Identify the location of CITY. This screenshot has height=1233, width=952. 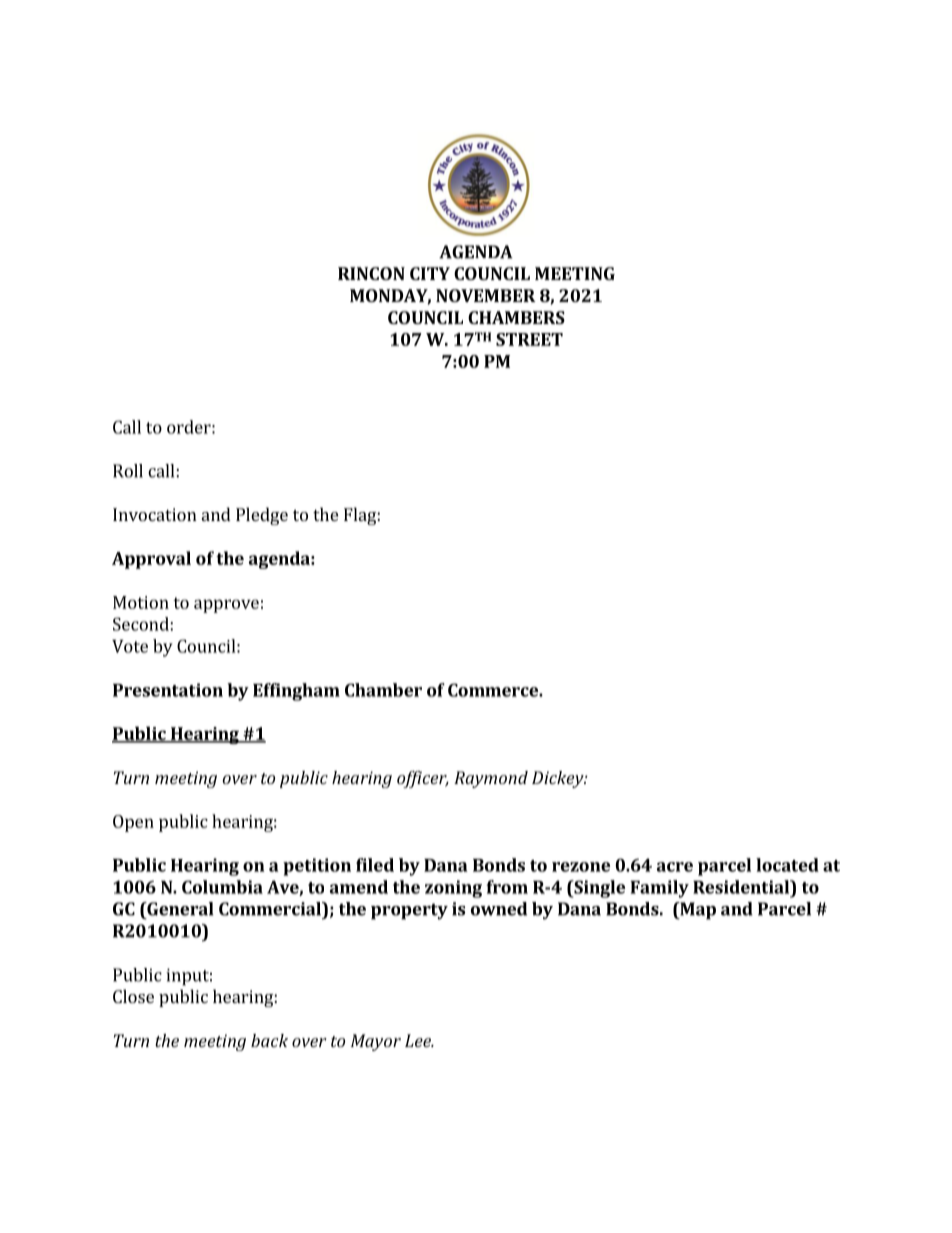
(430, 273).
